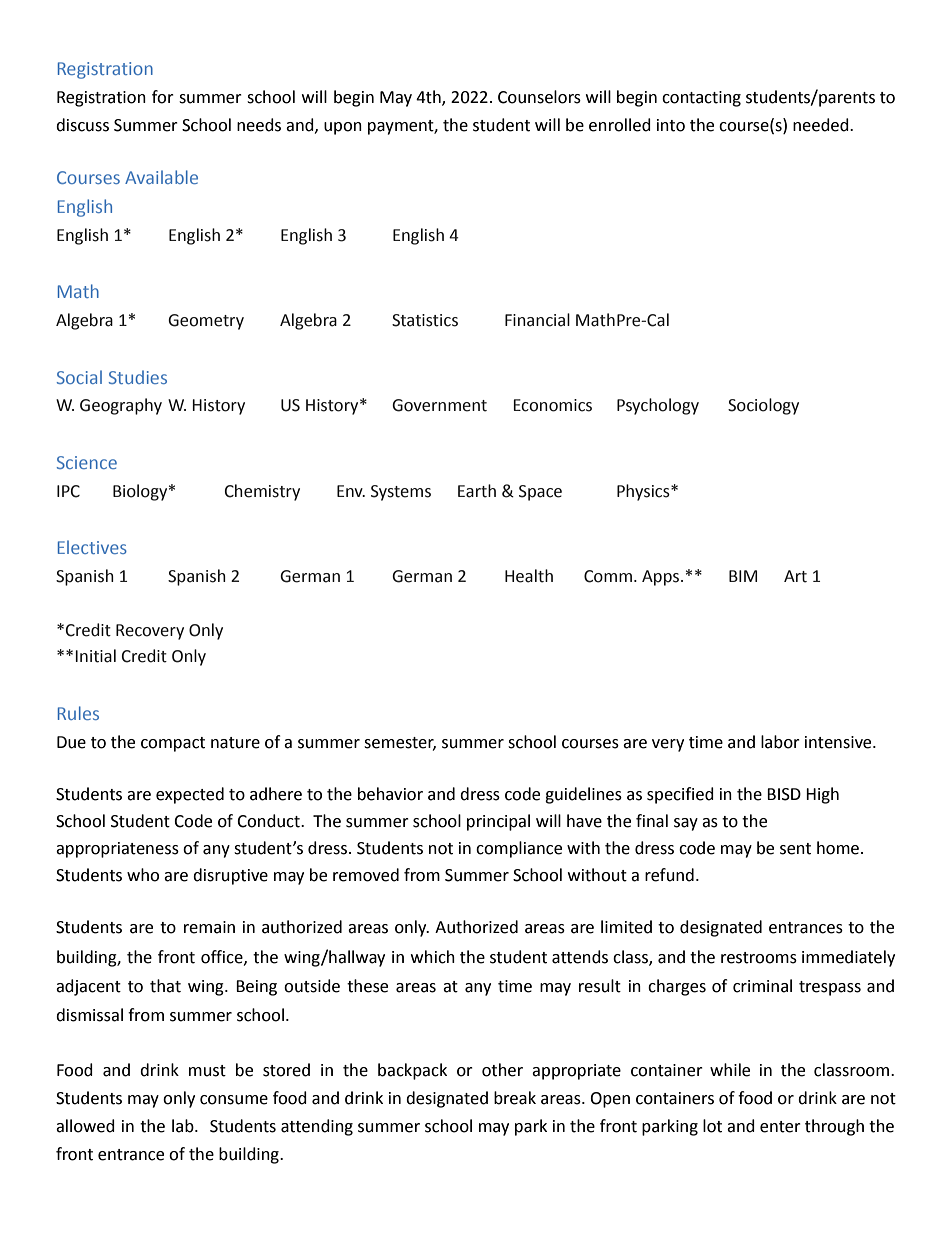 The image size is (952, 1233). I want to click on Health, so click(529, 576).
